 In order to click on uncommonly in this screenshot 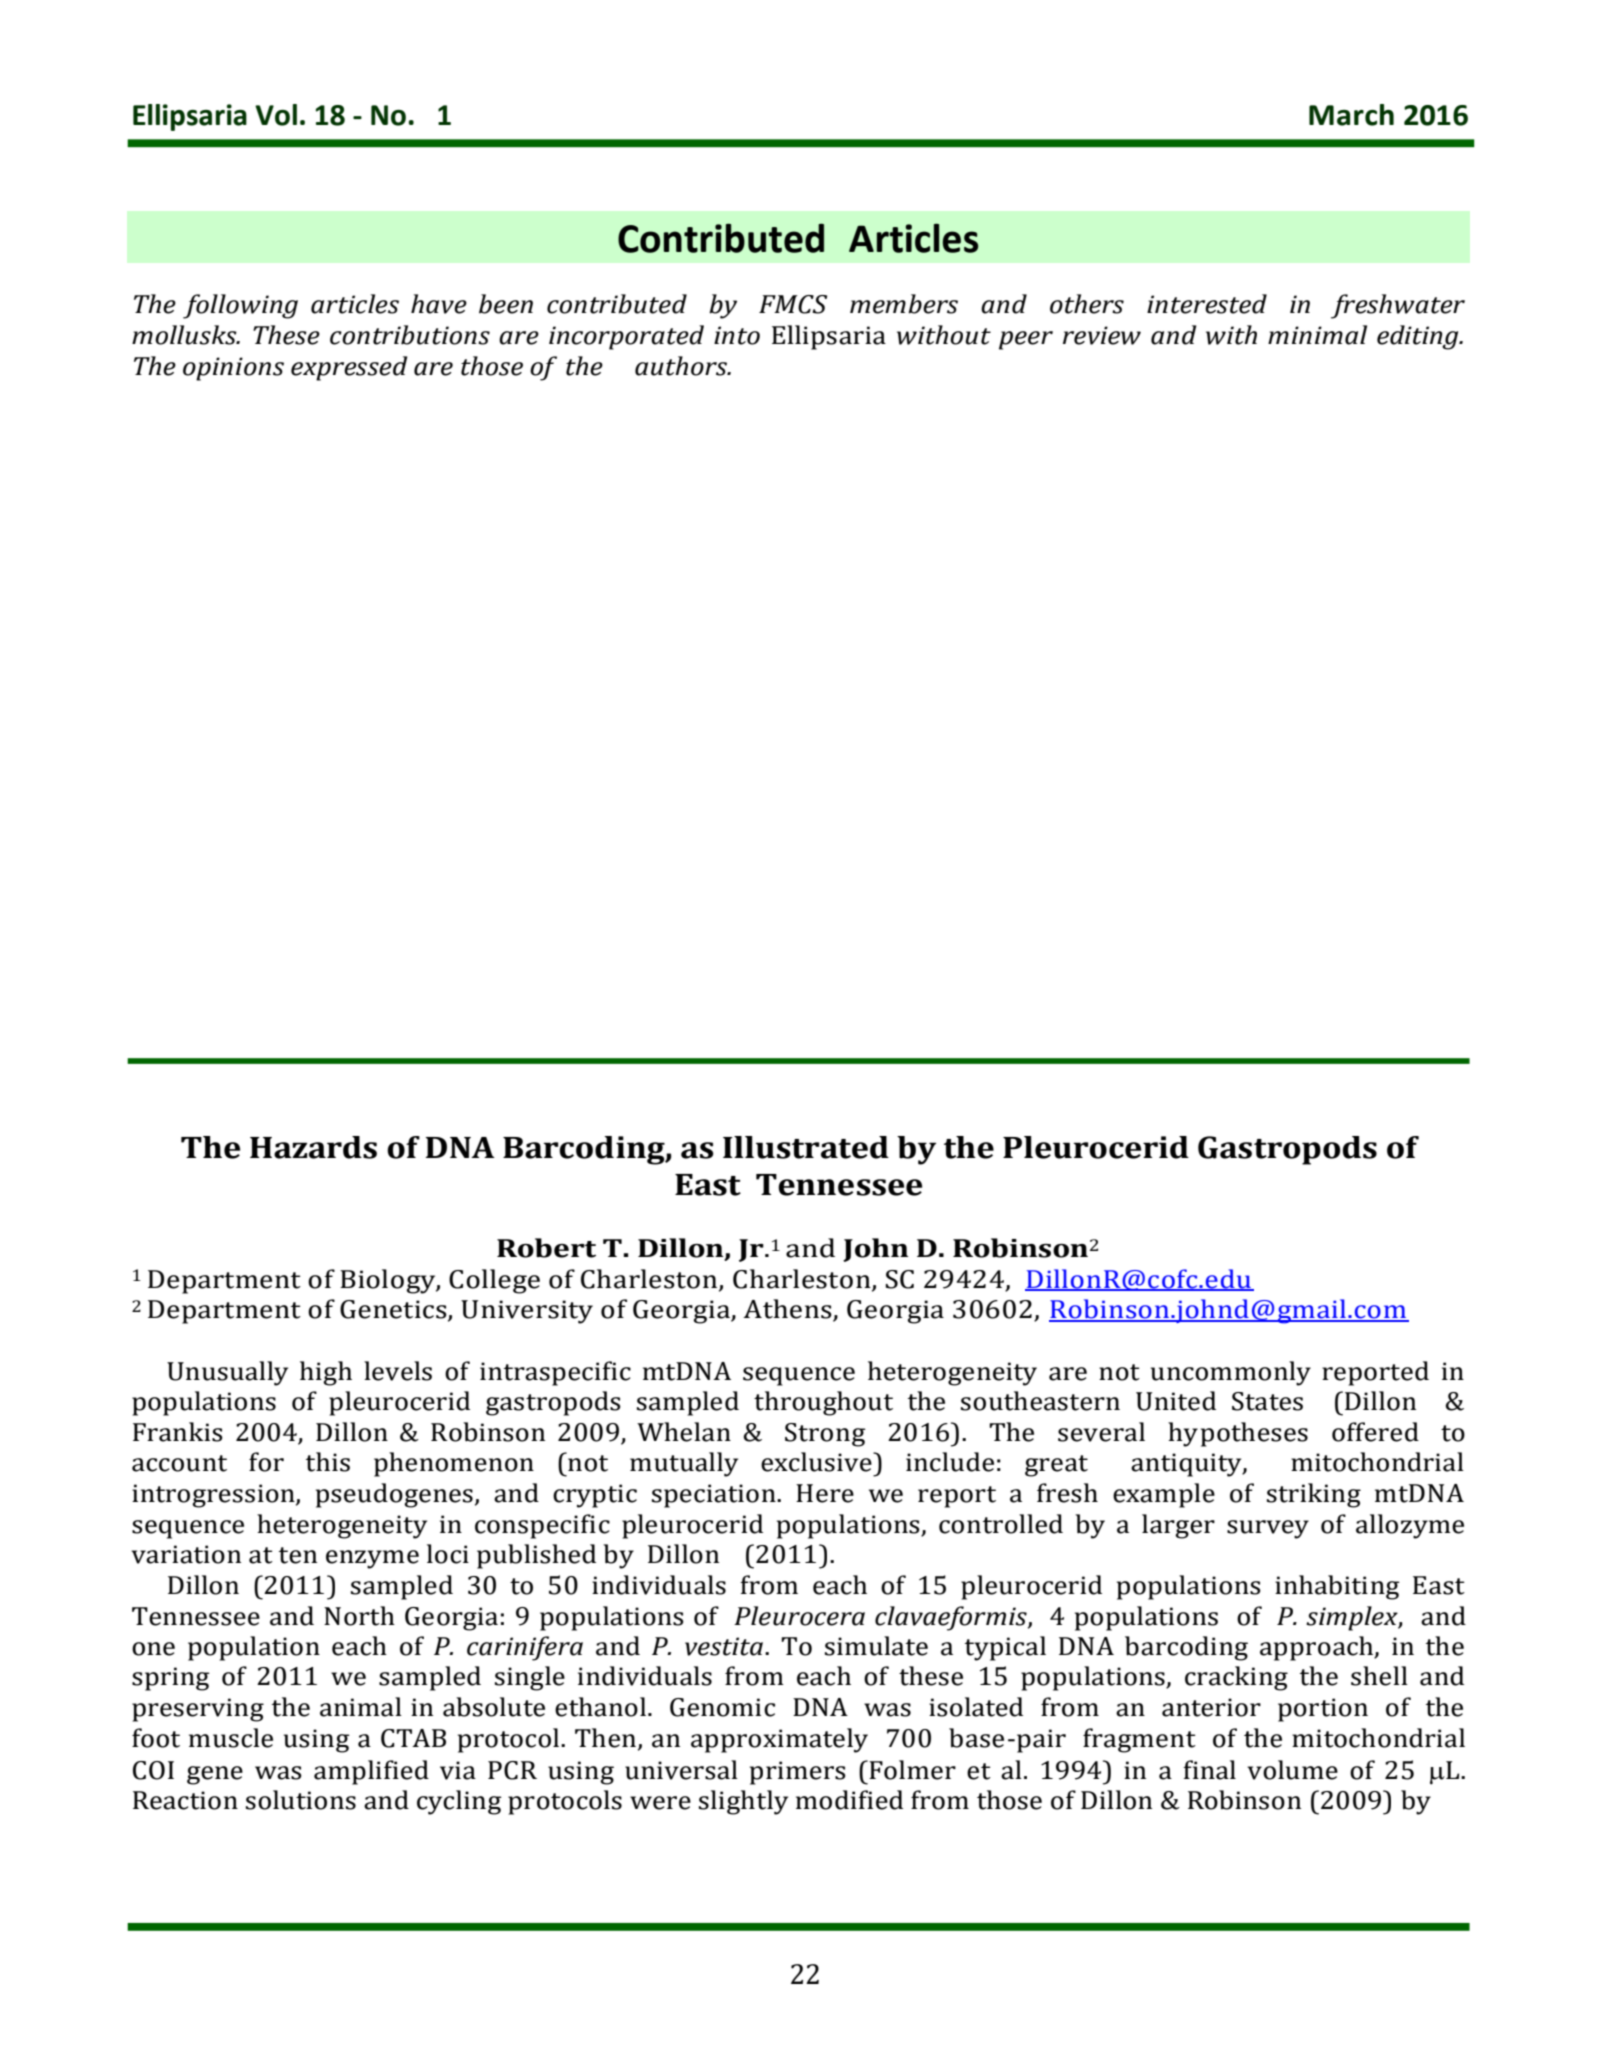, I will do `click(1231, 1373)`.
